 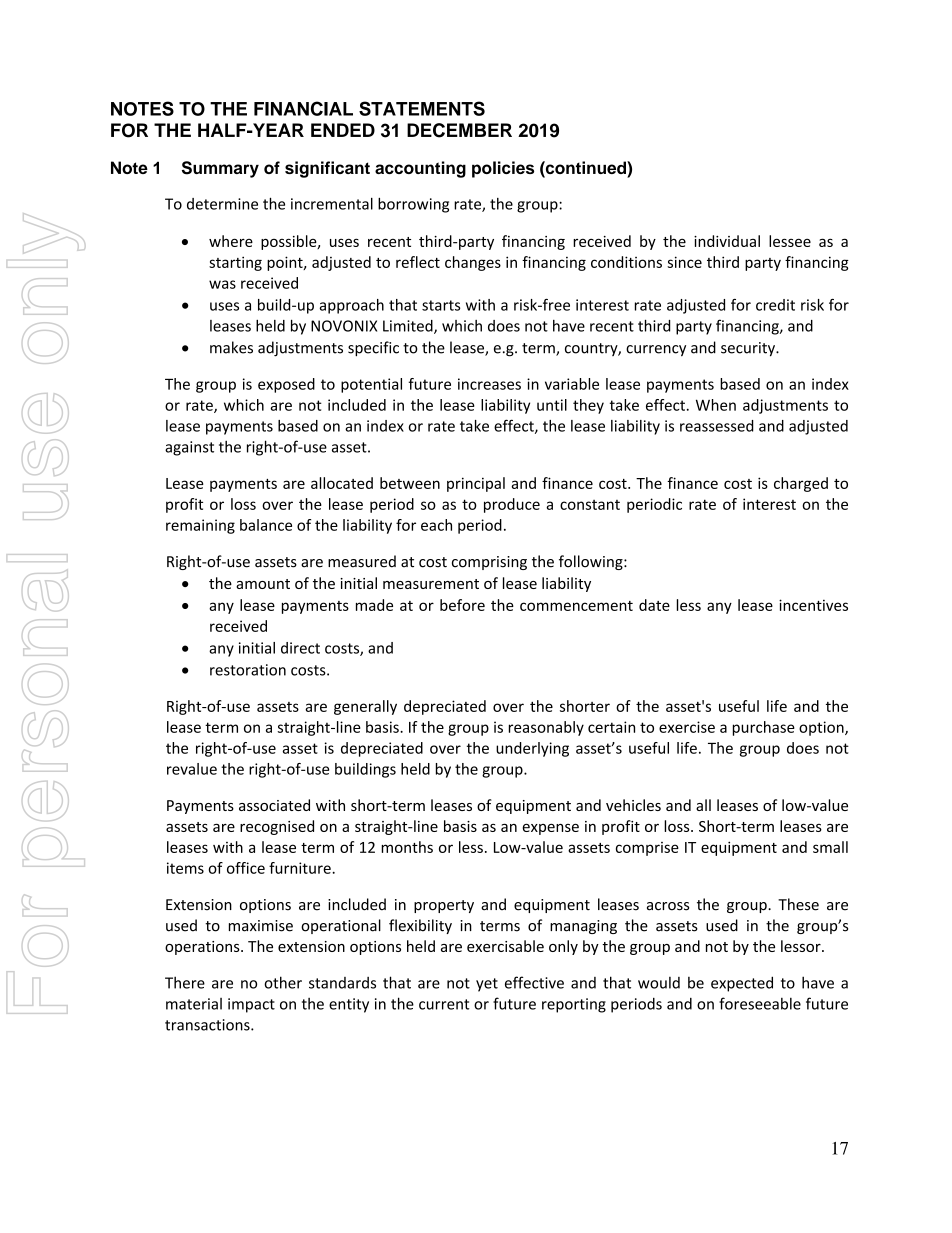 I want to click on policies, so click(x=503, y=169).
